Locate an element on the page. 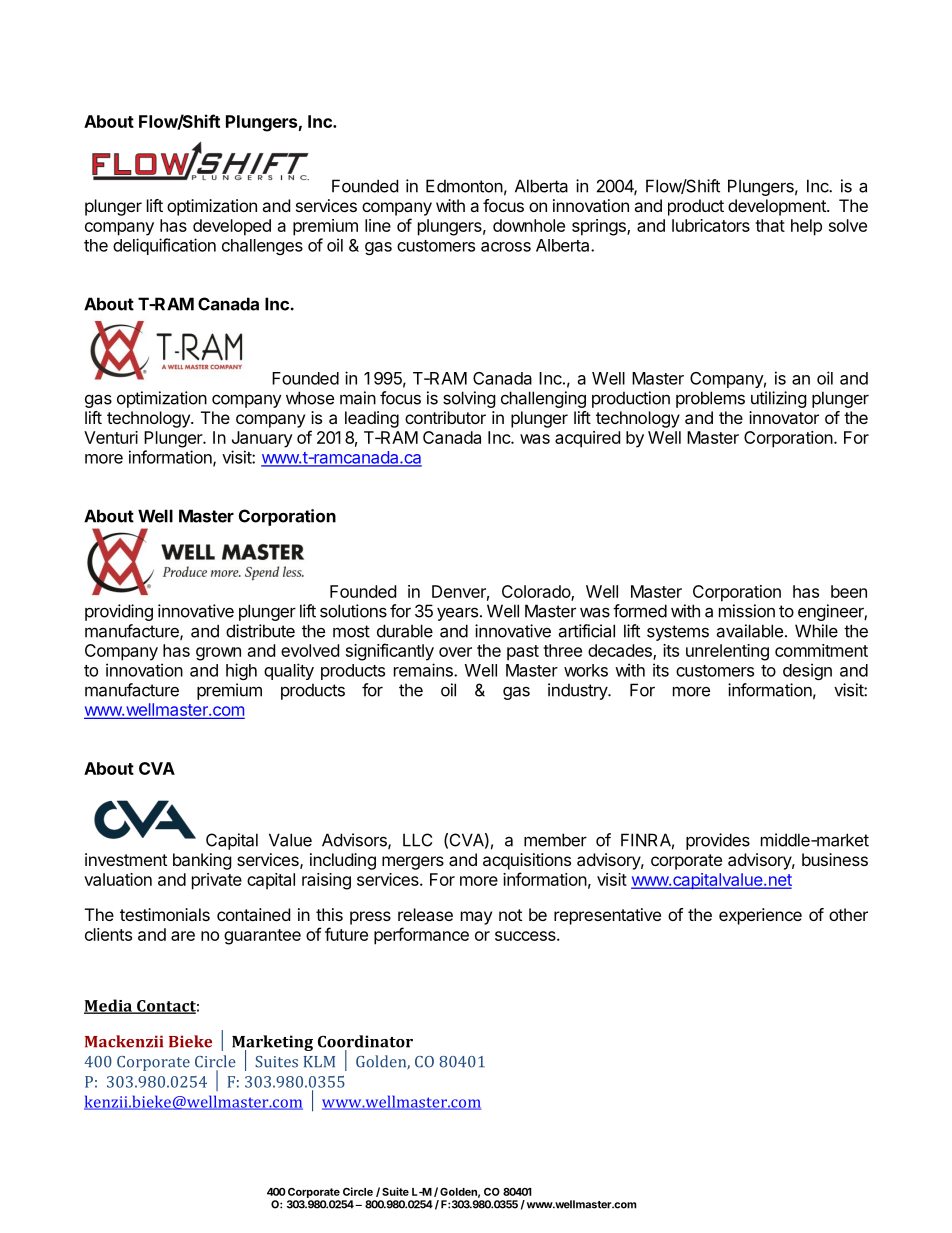 The image size is (952, 1233). Media is located at coordinates (109, 1006).
